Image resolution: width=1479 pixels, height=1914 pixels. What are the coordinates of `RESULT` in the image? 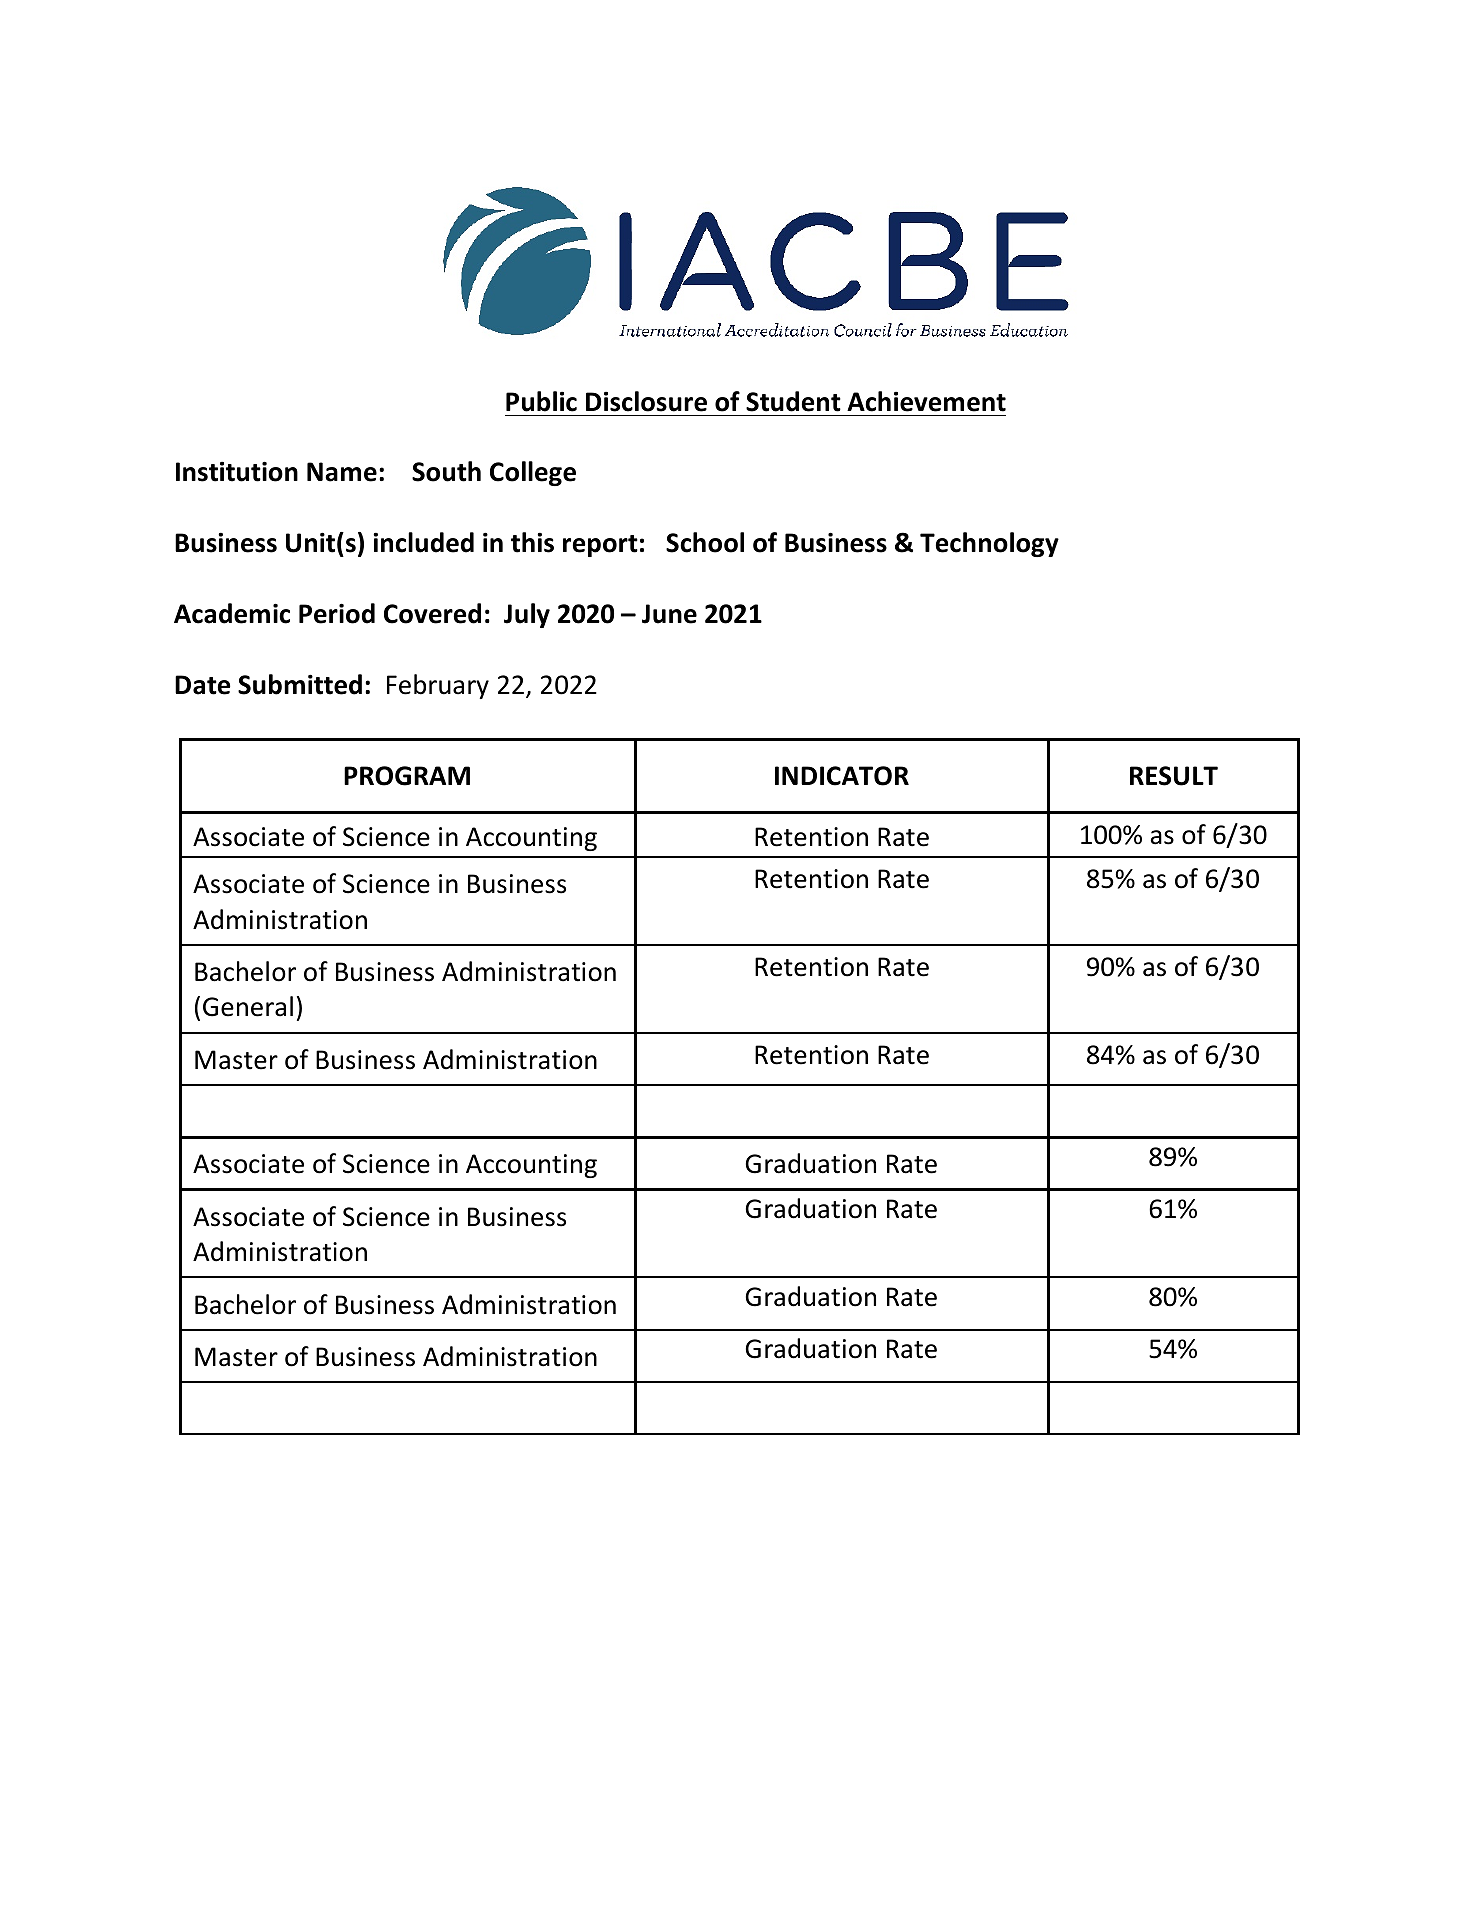 It's located at (1174, 776).
